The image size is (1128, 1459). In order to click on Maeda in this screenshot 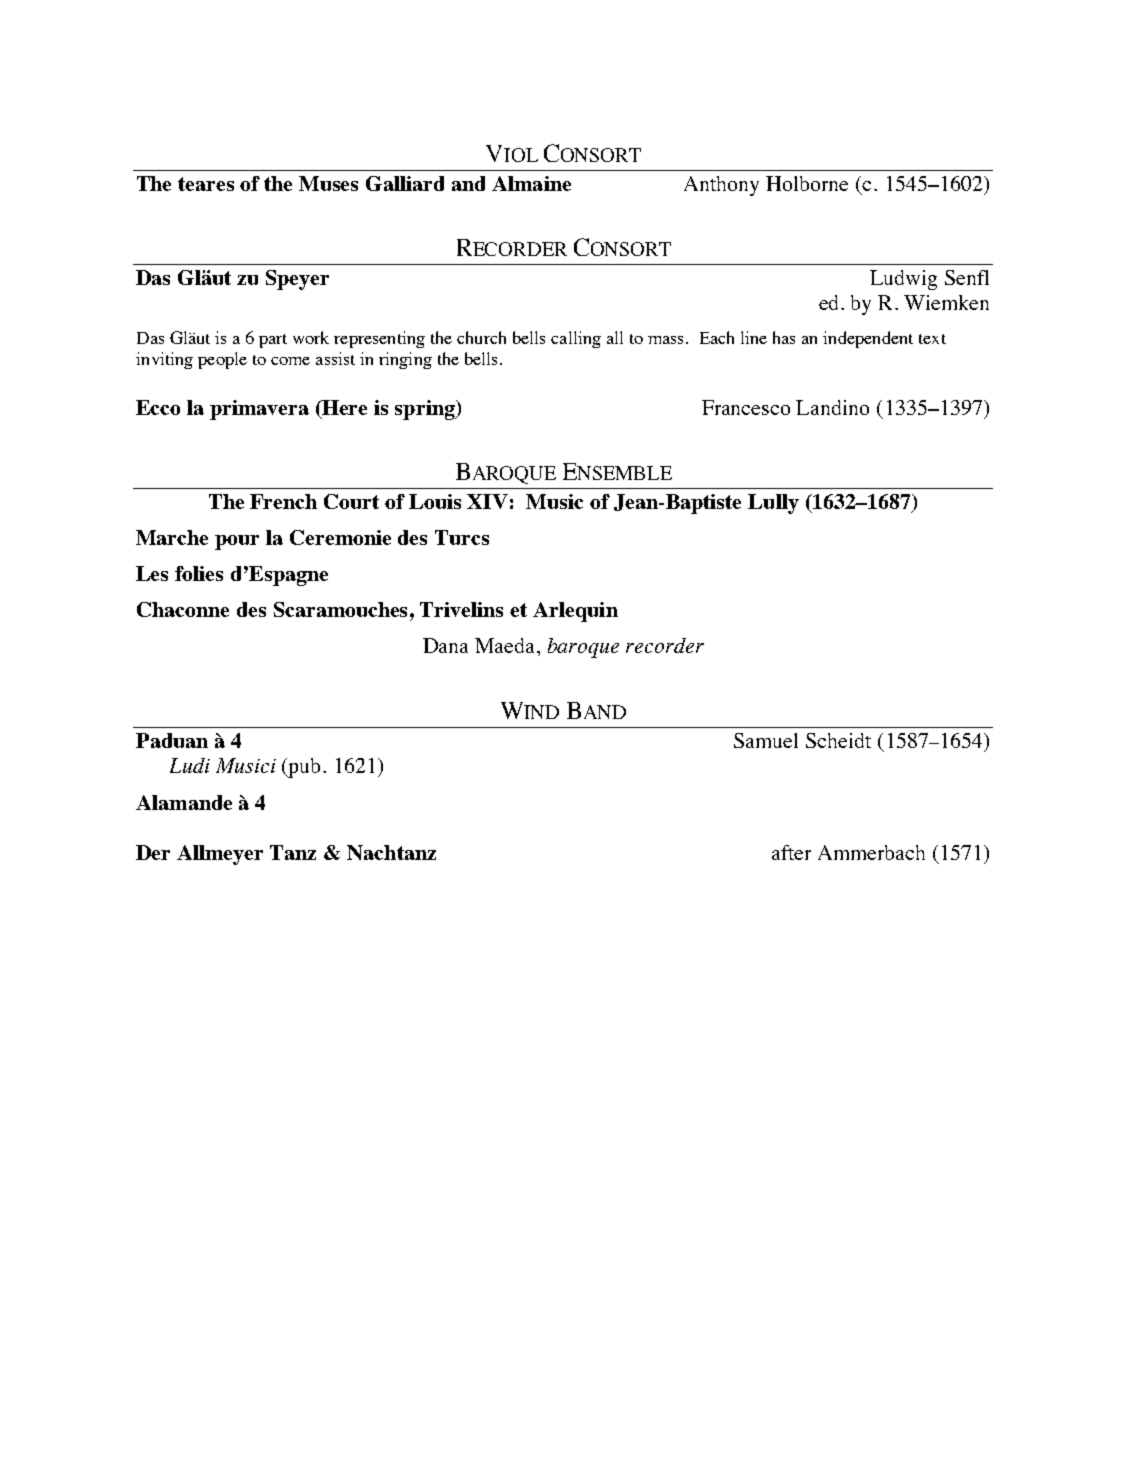, I will do `click(506, 645)`.
